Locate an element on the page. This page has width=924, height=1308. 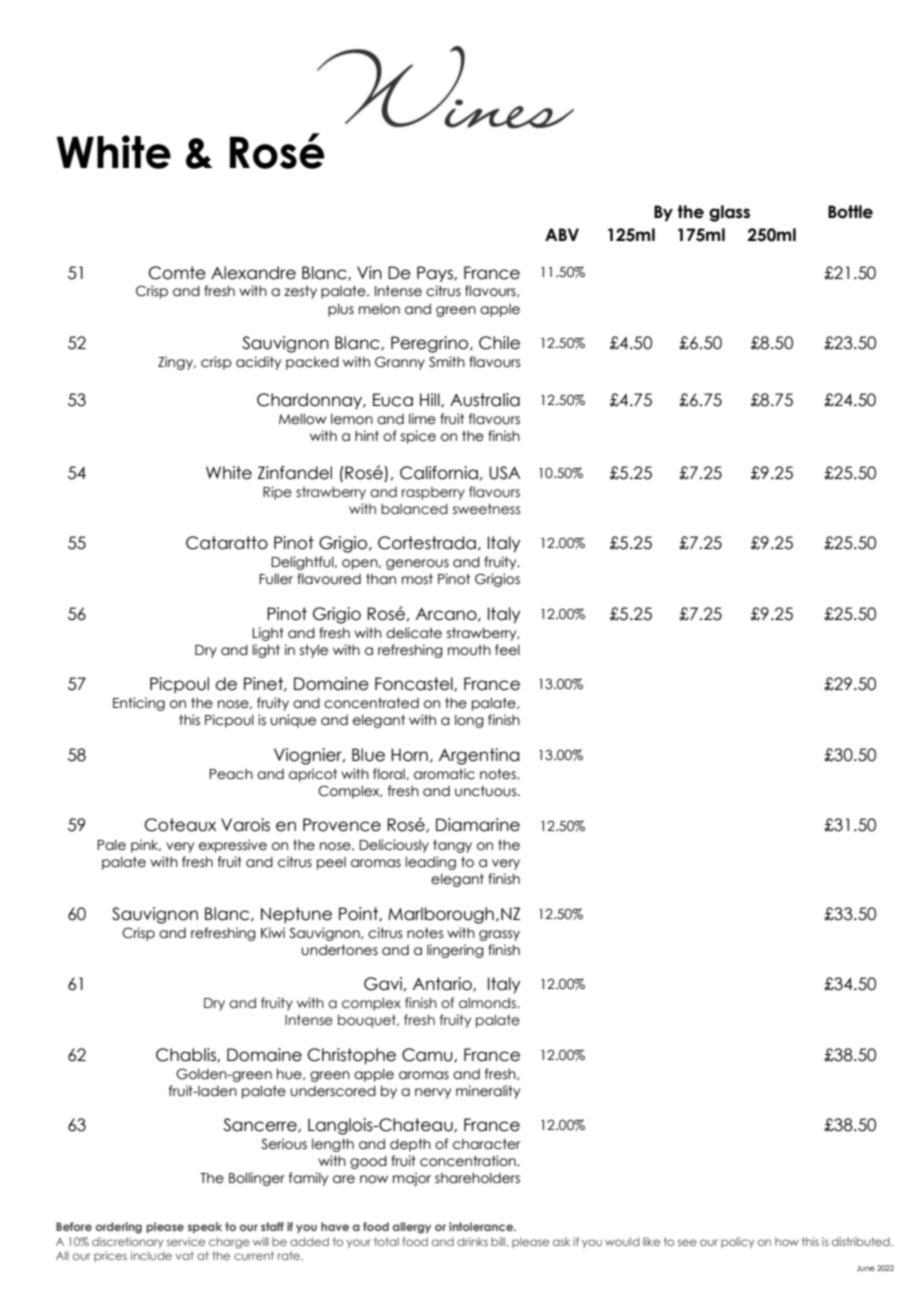
Comte is located at coordinates (177, 273).
